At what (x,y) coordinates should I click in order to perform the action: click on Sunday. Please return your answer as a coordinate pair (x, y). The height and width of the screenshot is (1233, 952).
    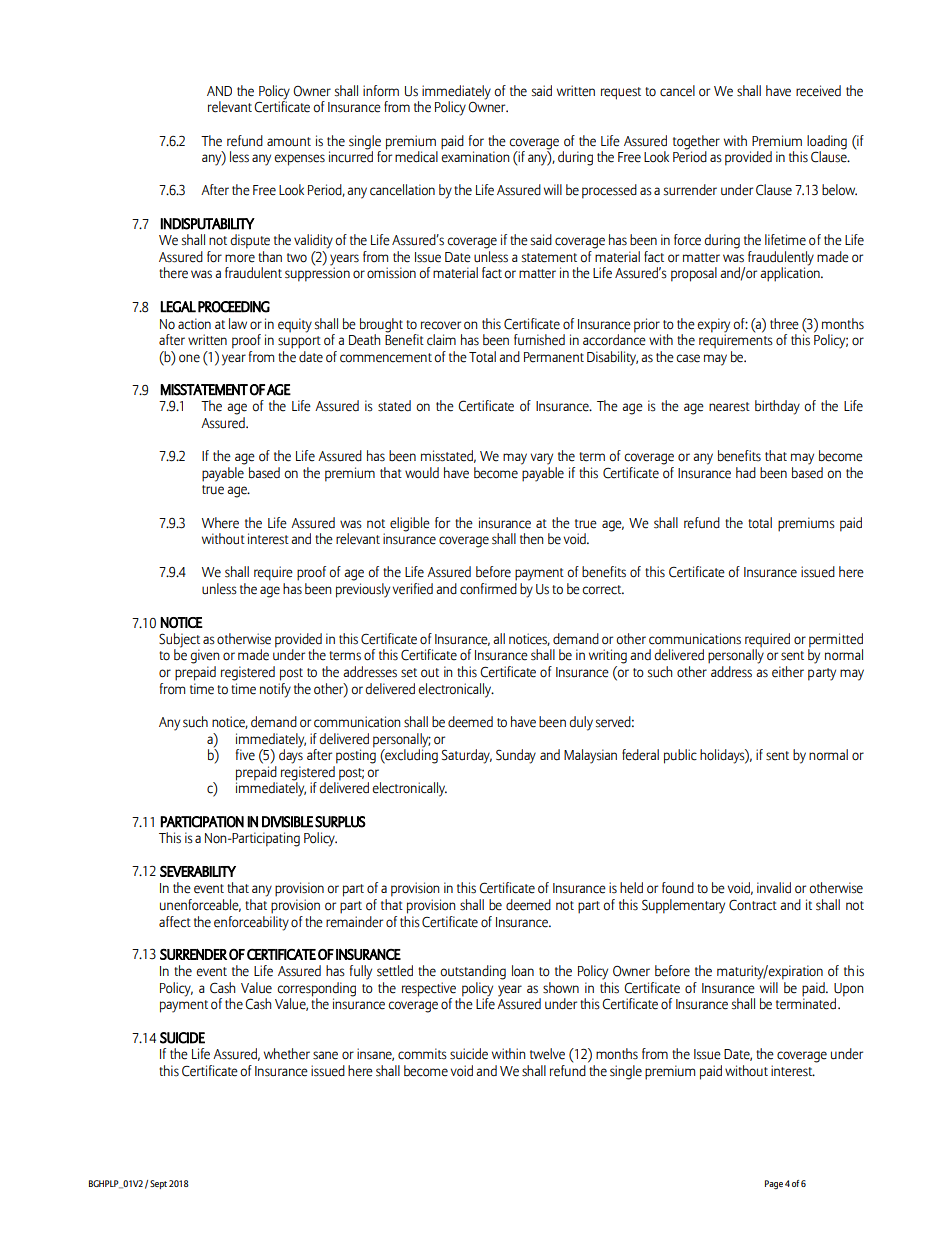
    Looking at the image, I should click on (516, 756).
